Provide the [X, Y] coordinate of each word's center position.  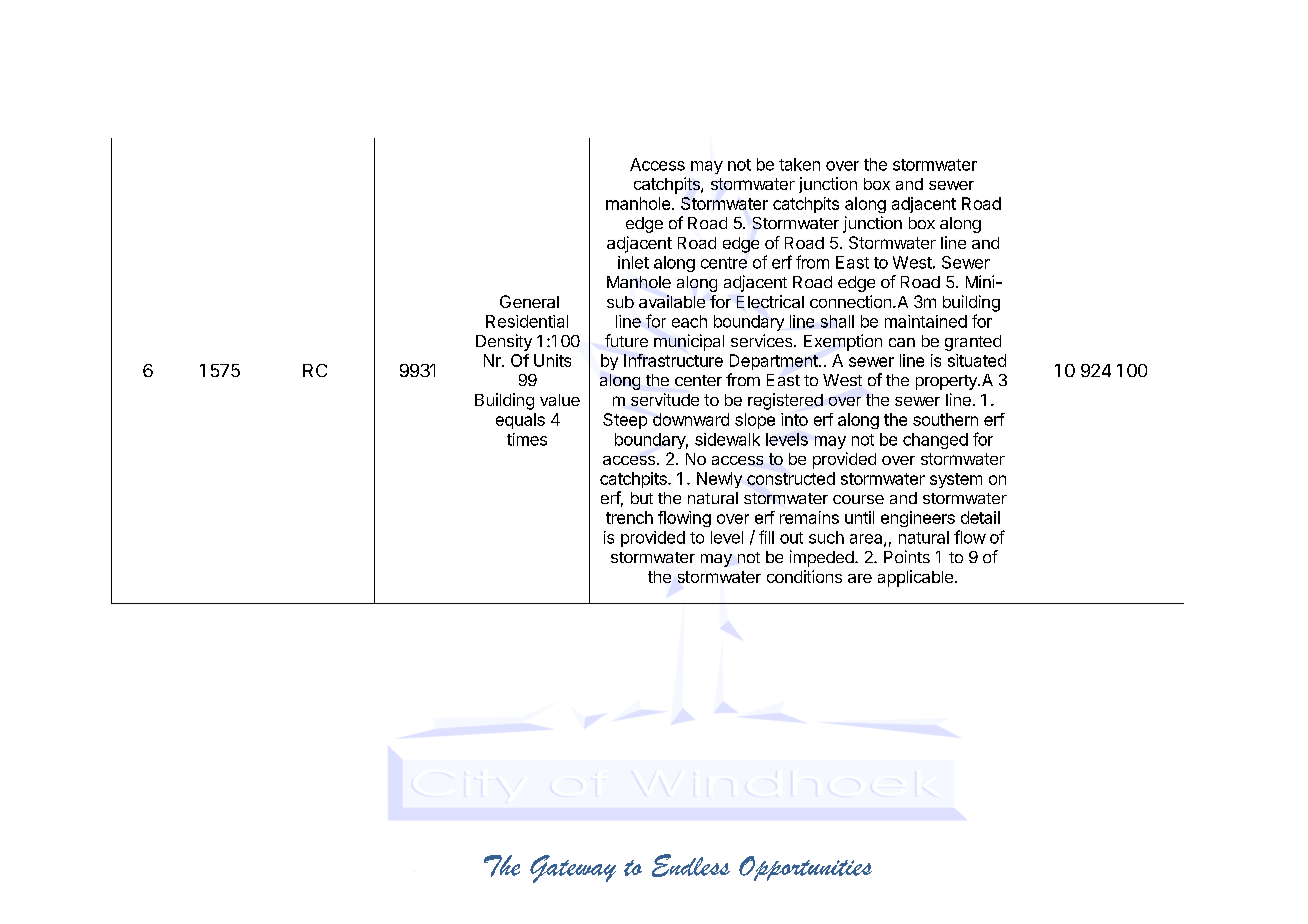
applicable [915, 578]
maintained [926, 321]
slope [755, 421]
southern [945, 419]
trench [629, 517]
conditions [804, 576]
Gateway [573, 869]
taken [799, 164]
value [560, 400]
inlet [633, 262]
